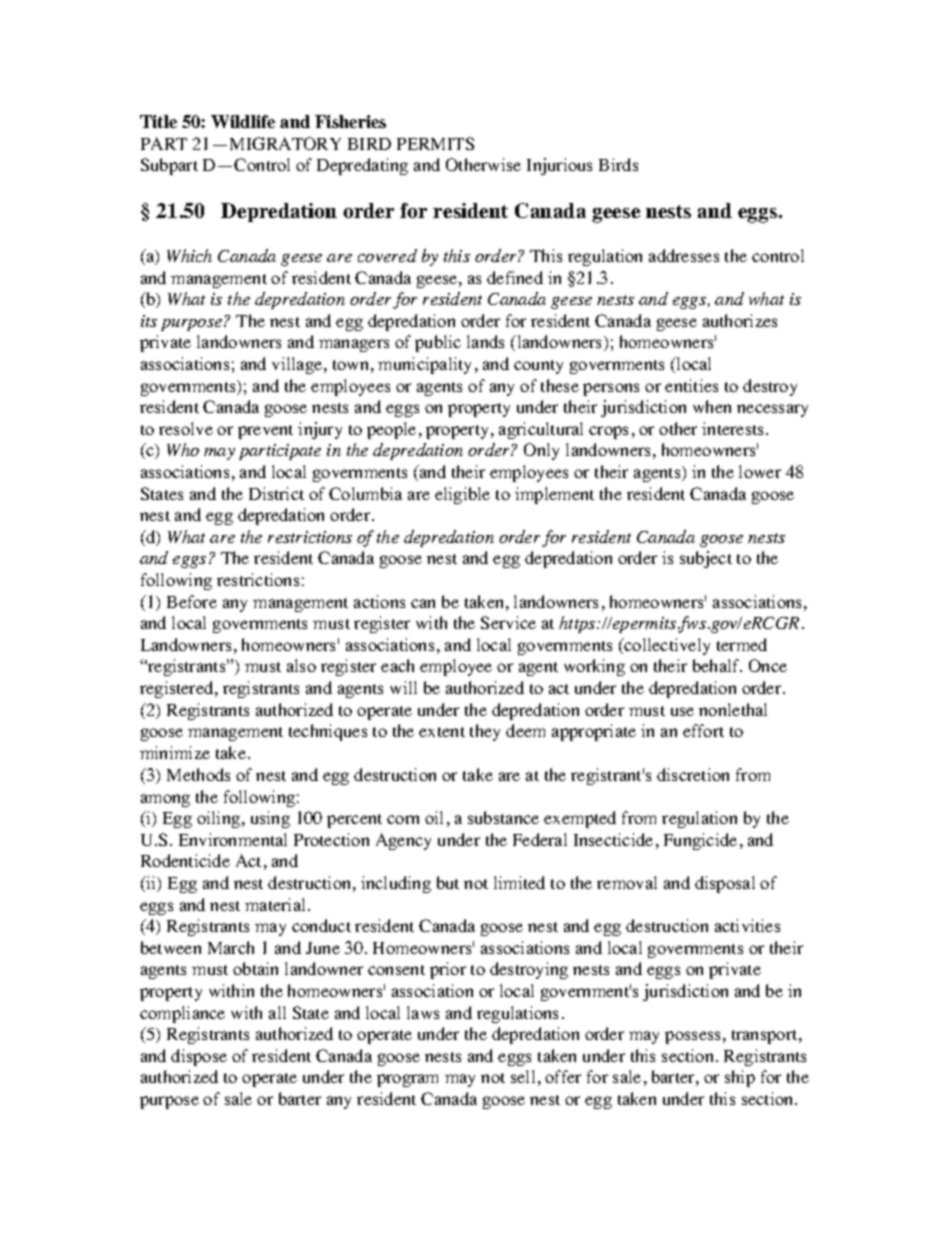 The width and height of the document is (952, 1233). Describe the element at coordinates (523, 1076) in the document. I see `sell` at that location.
